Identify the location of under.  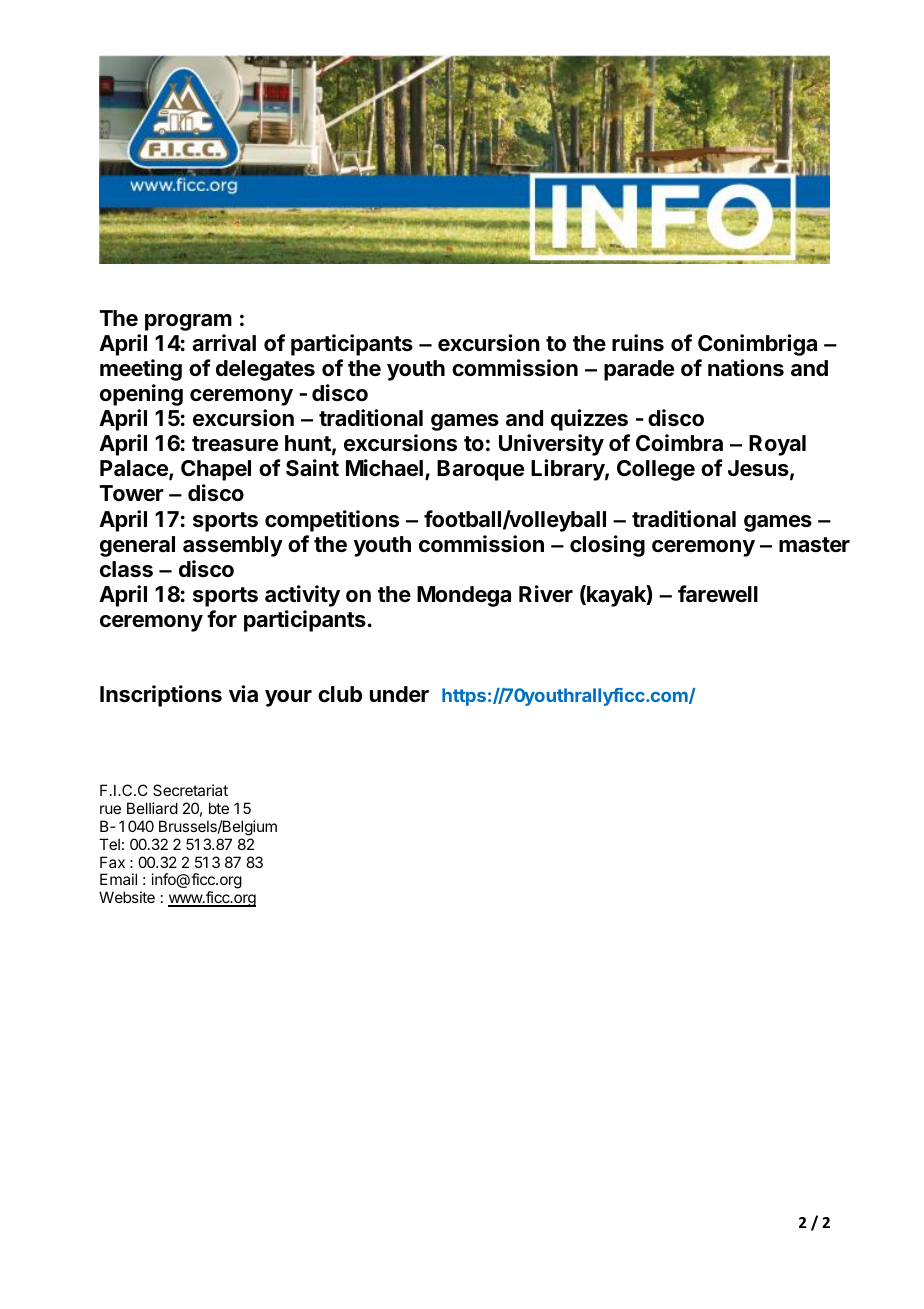
(399, 694).
